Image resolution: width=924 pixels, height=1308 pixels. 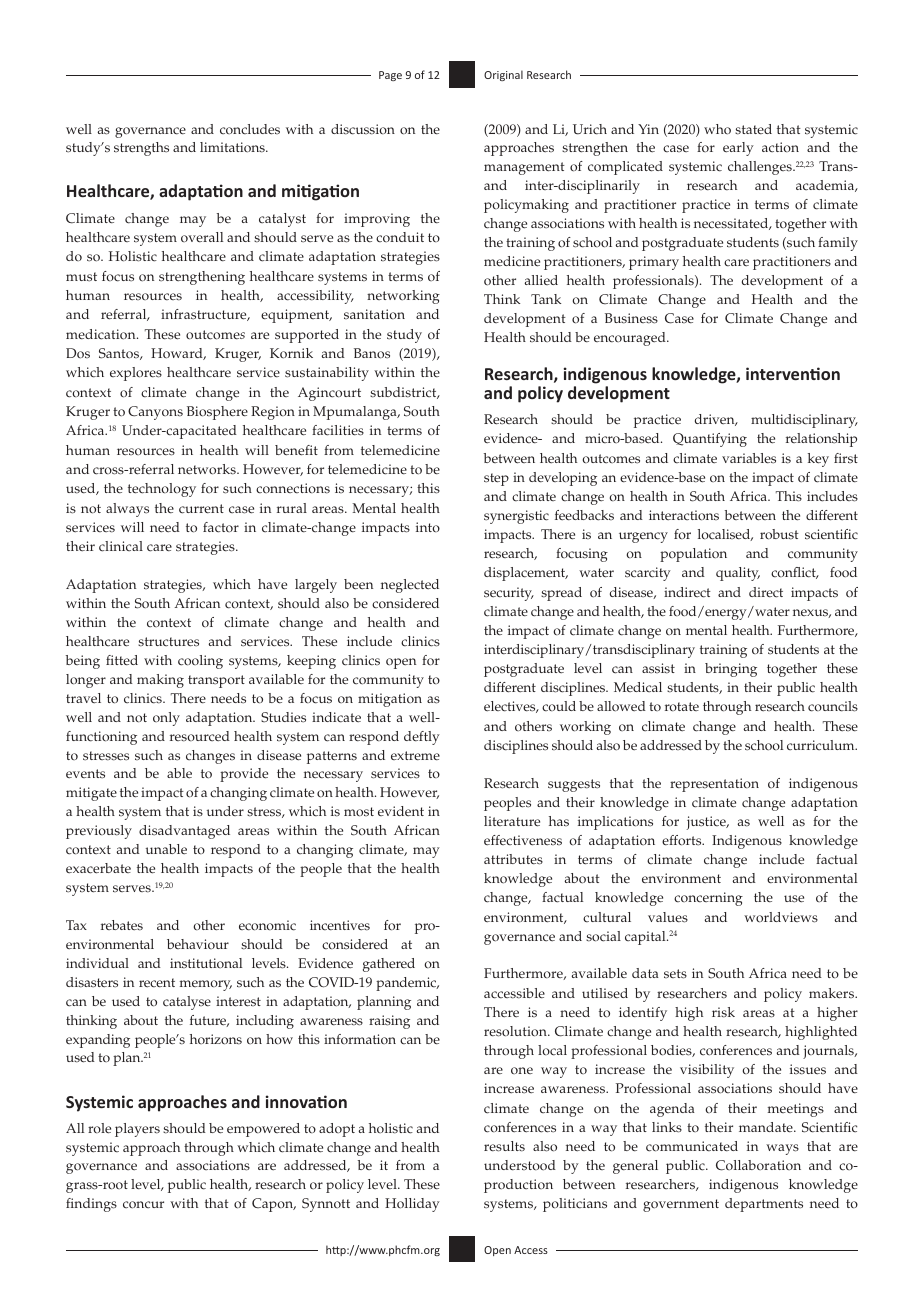 I want to click on multidisciplinary, so click(x=804, y=421).
